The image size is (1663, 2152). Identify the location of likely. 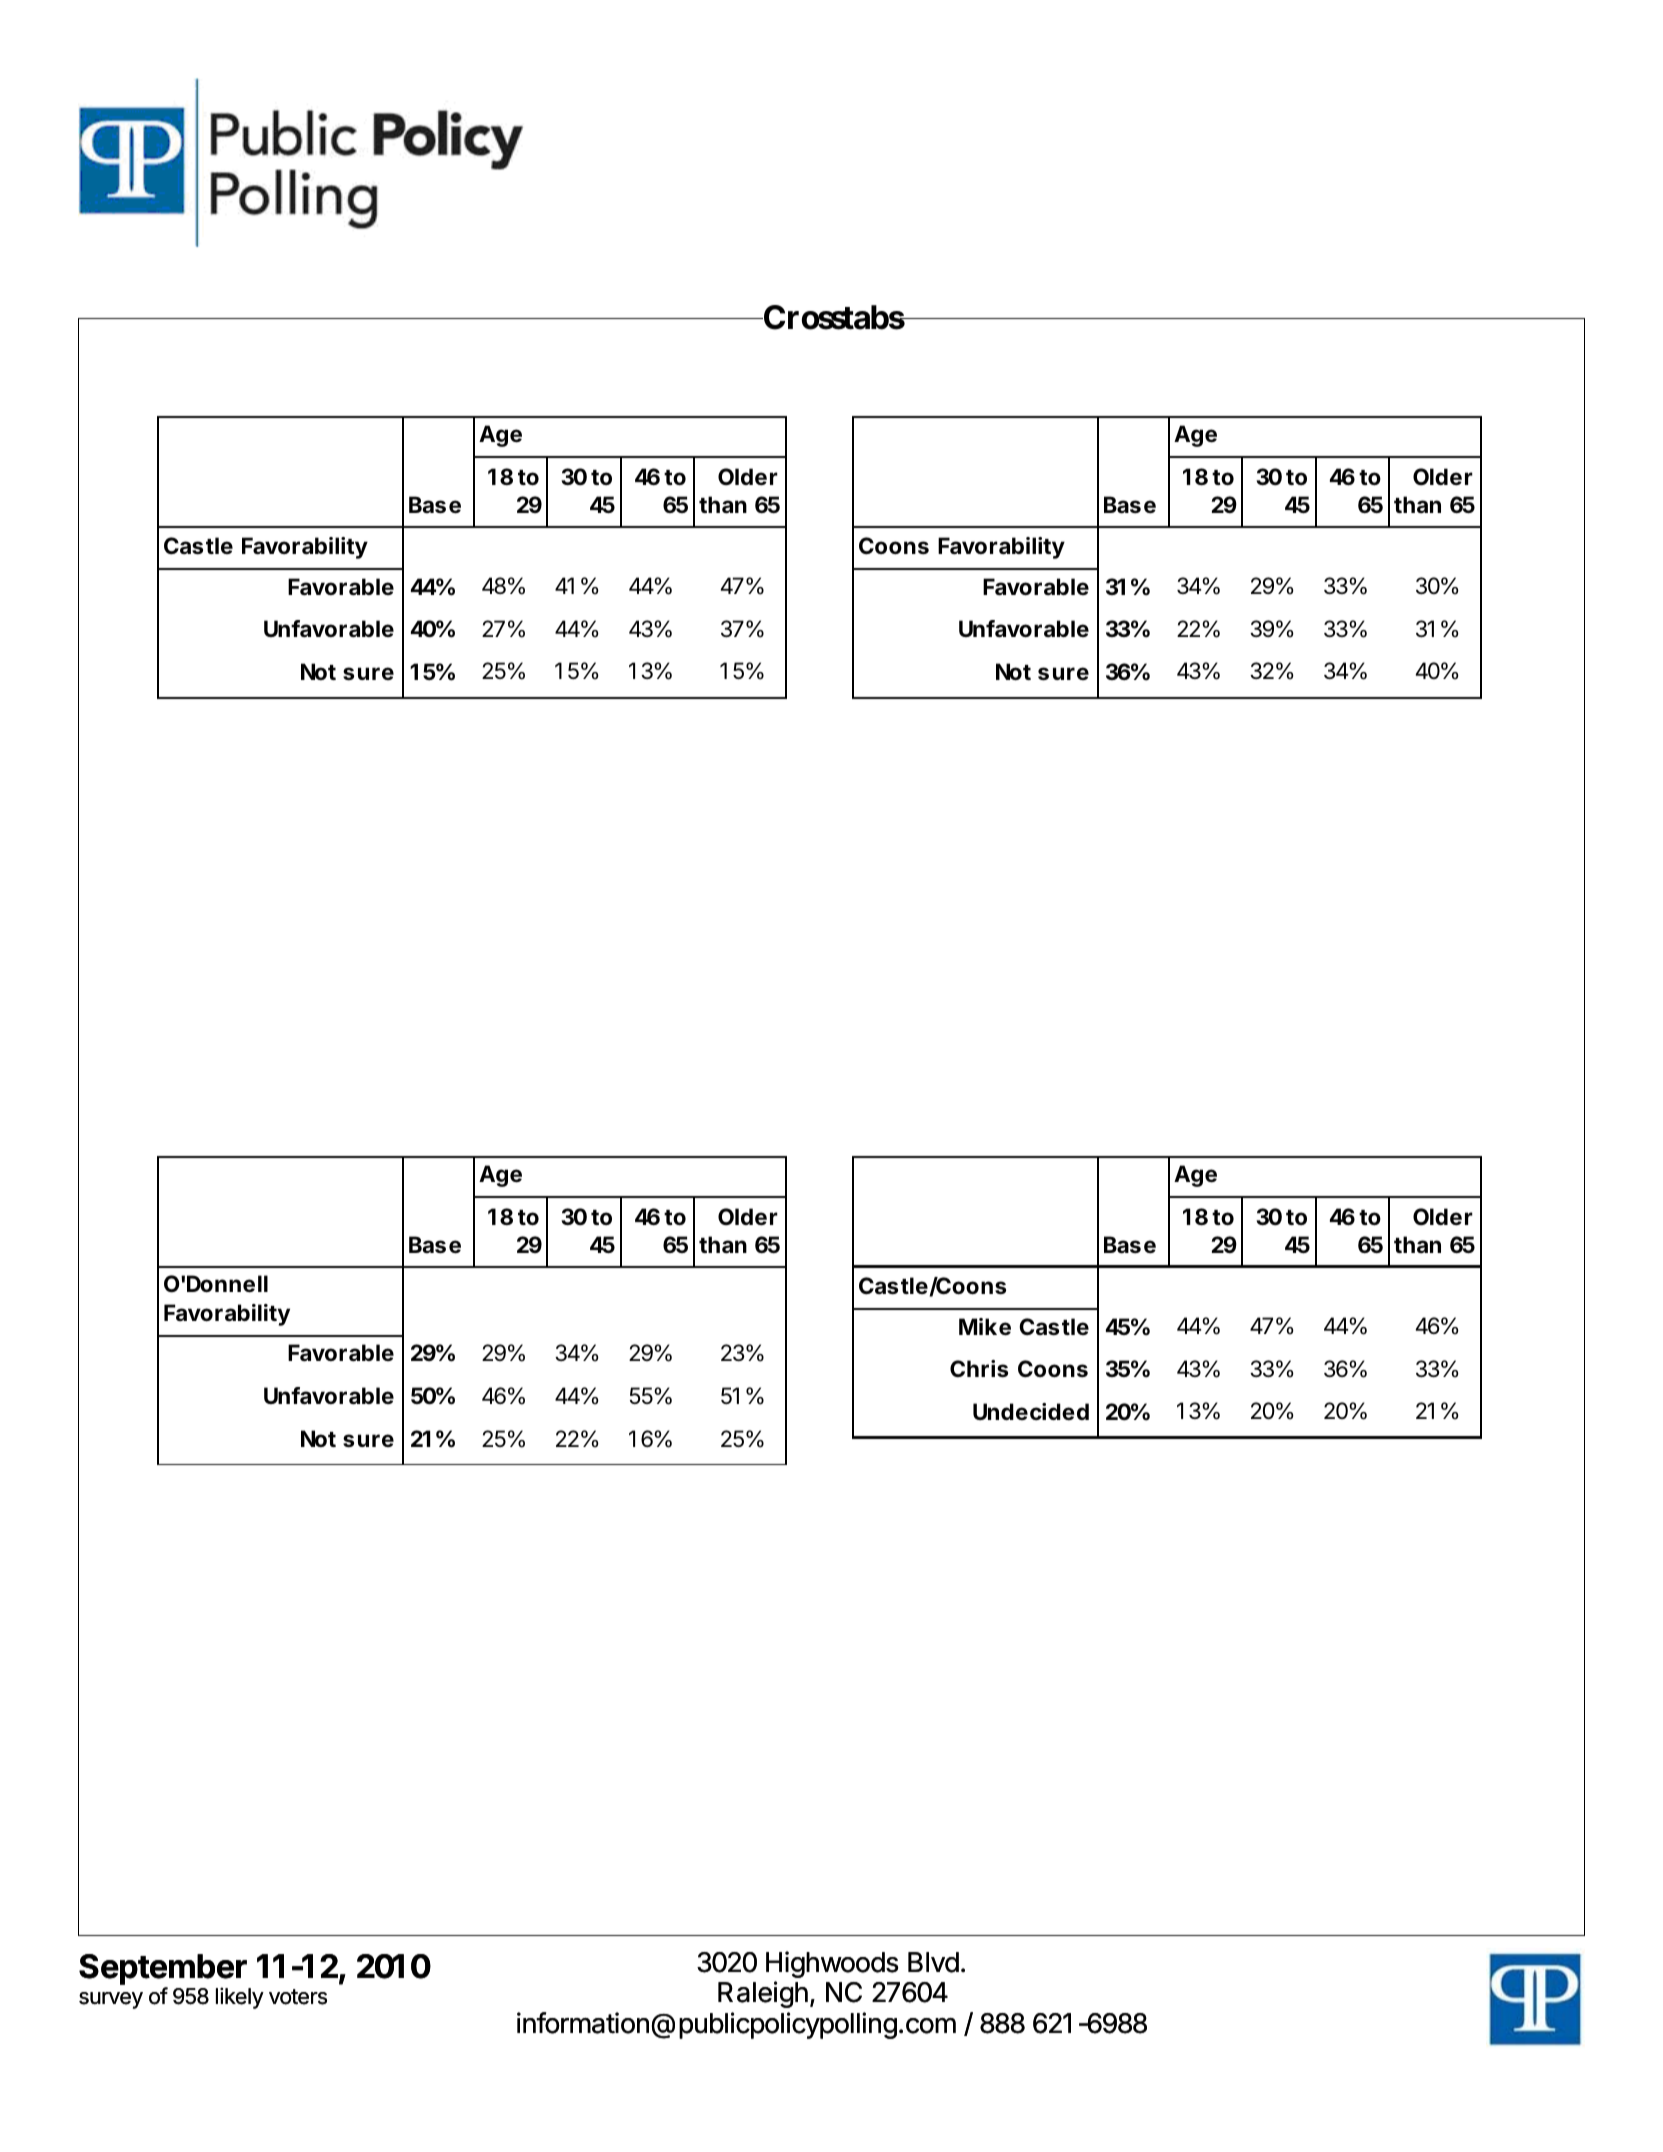
(240, 1998).
